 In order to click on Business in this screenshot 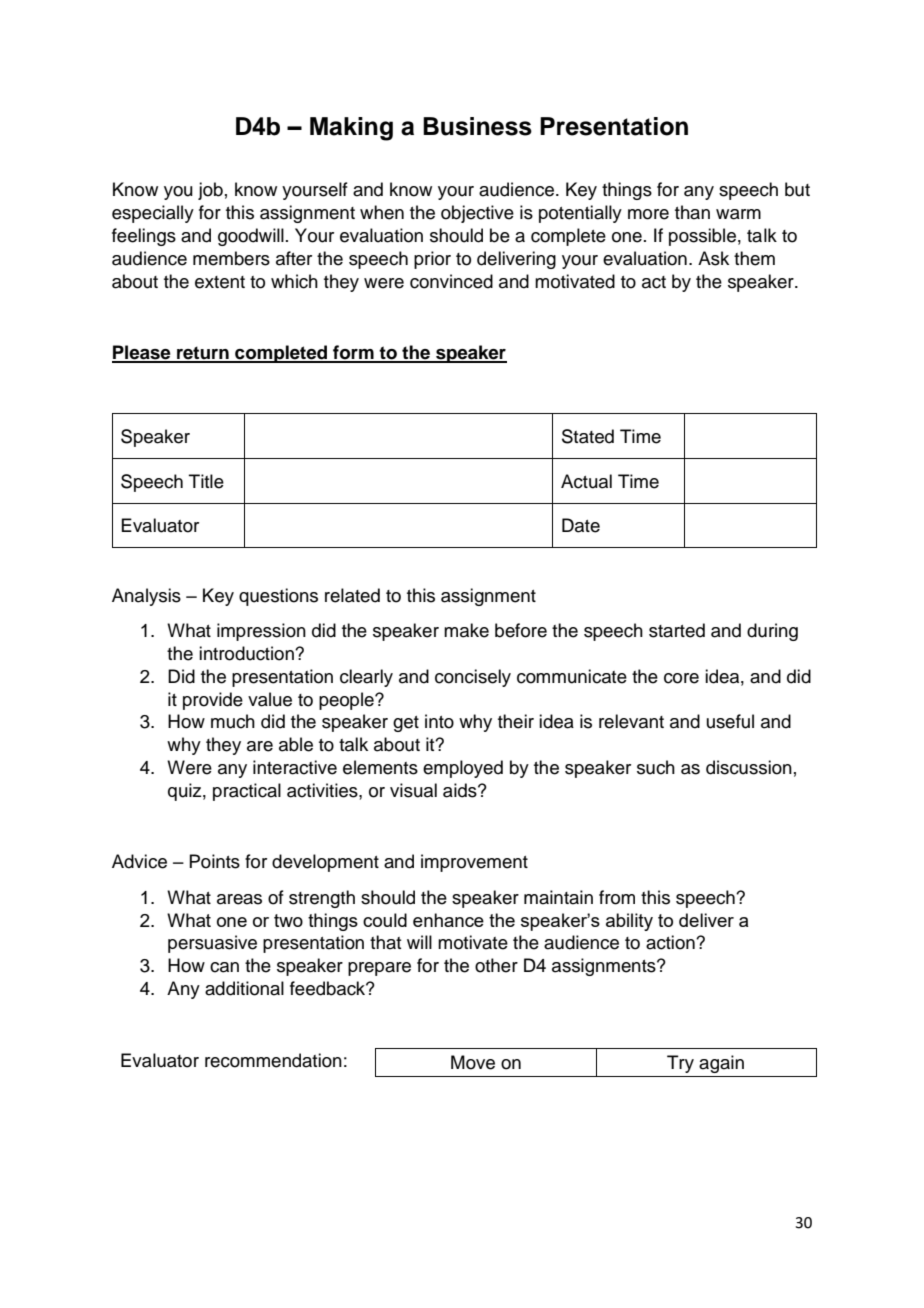, I will do `click(477, 126)`.
